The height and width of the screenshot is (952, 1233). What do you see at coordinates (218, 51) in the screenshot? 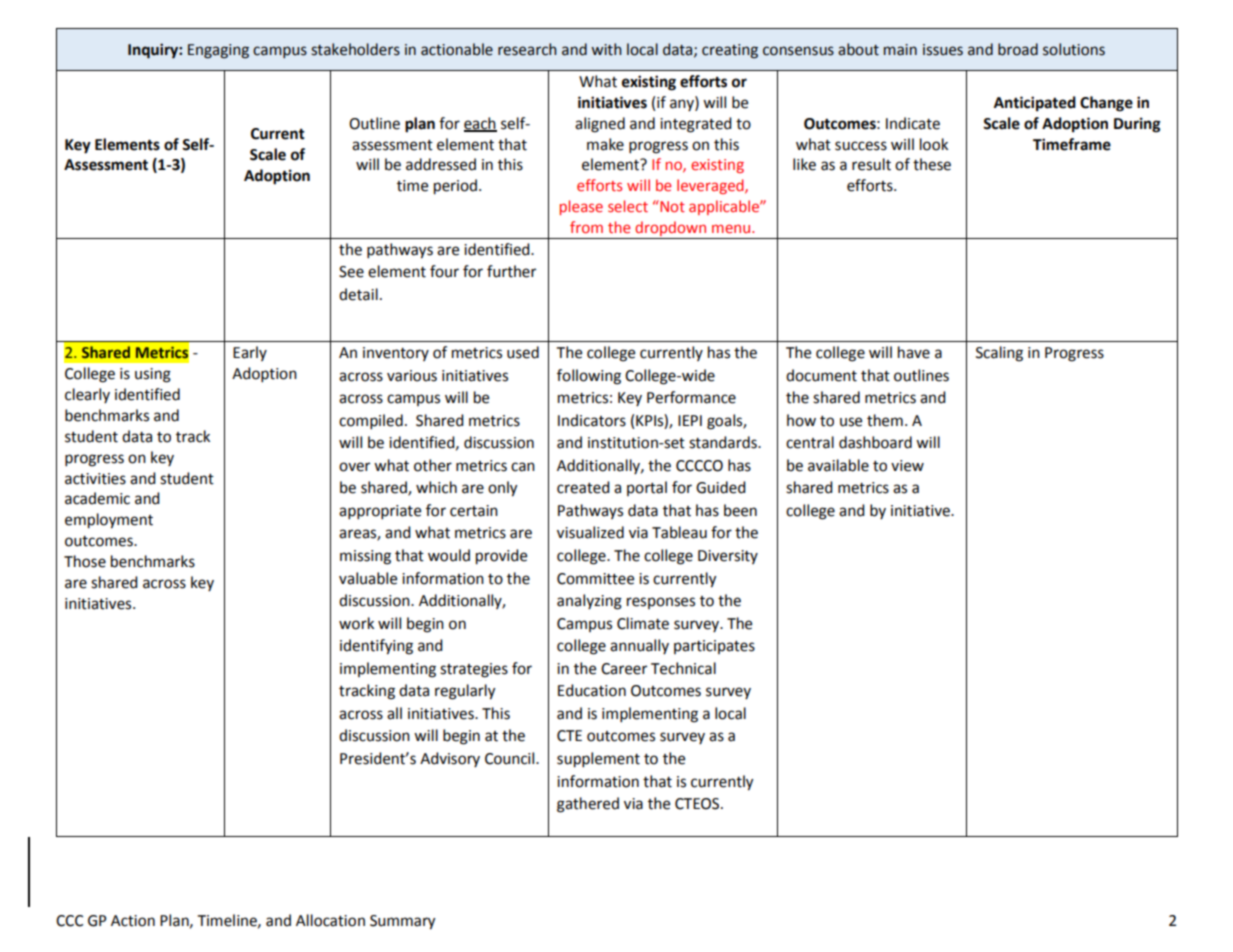
I see `Engaging` at bounding box center [218, 51].
